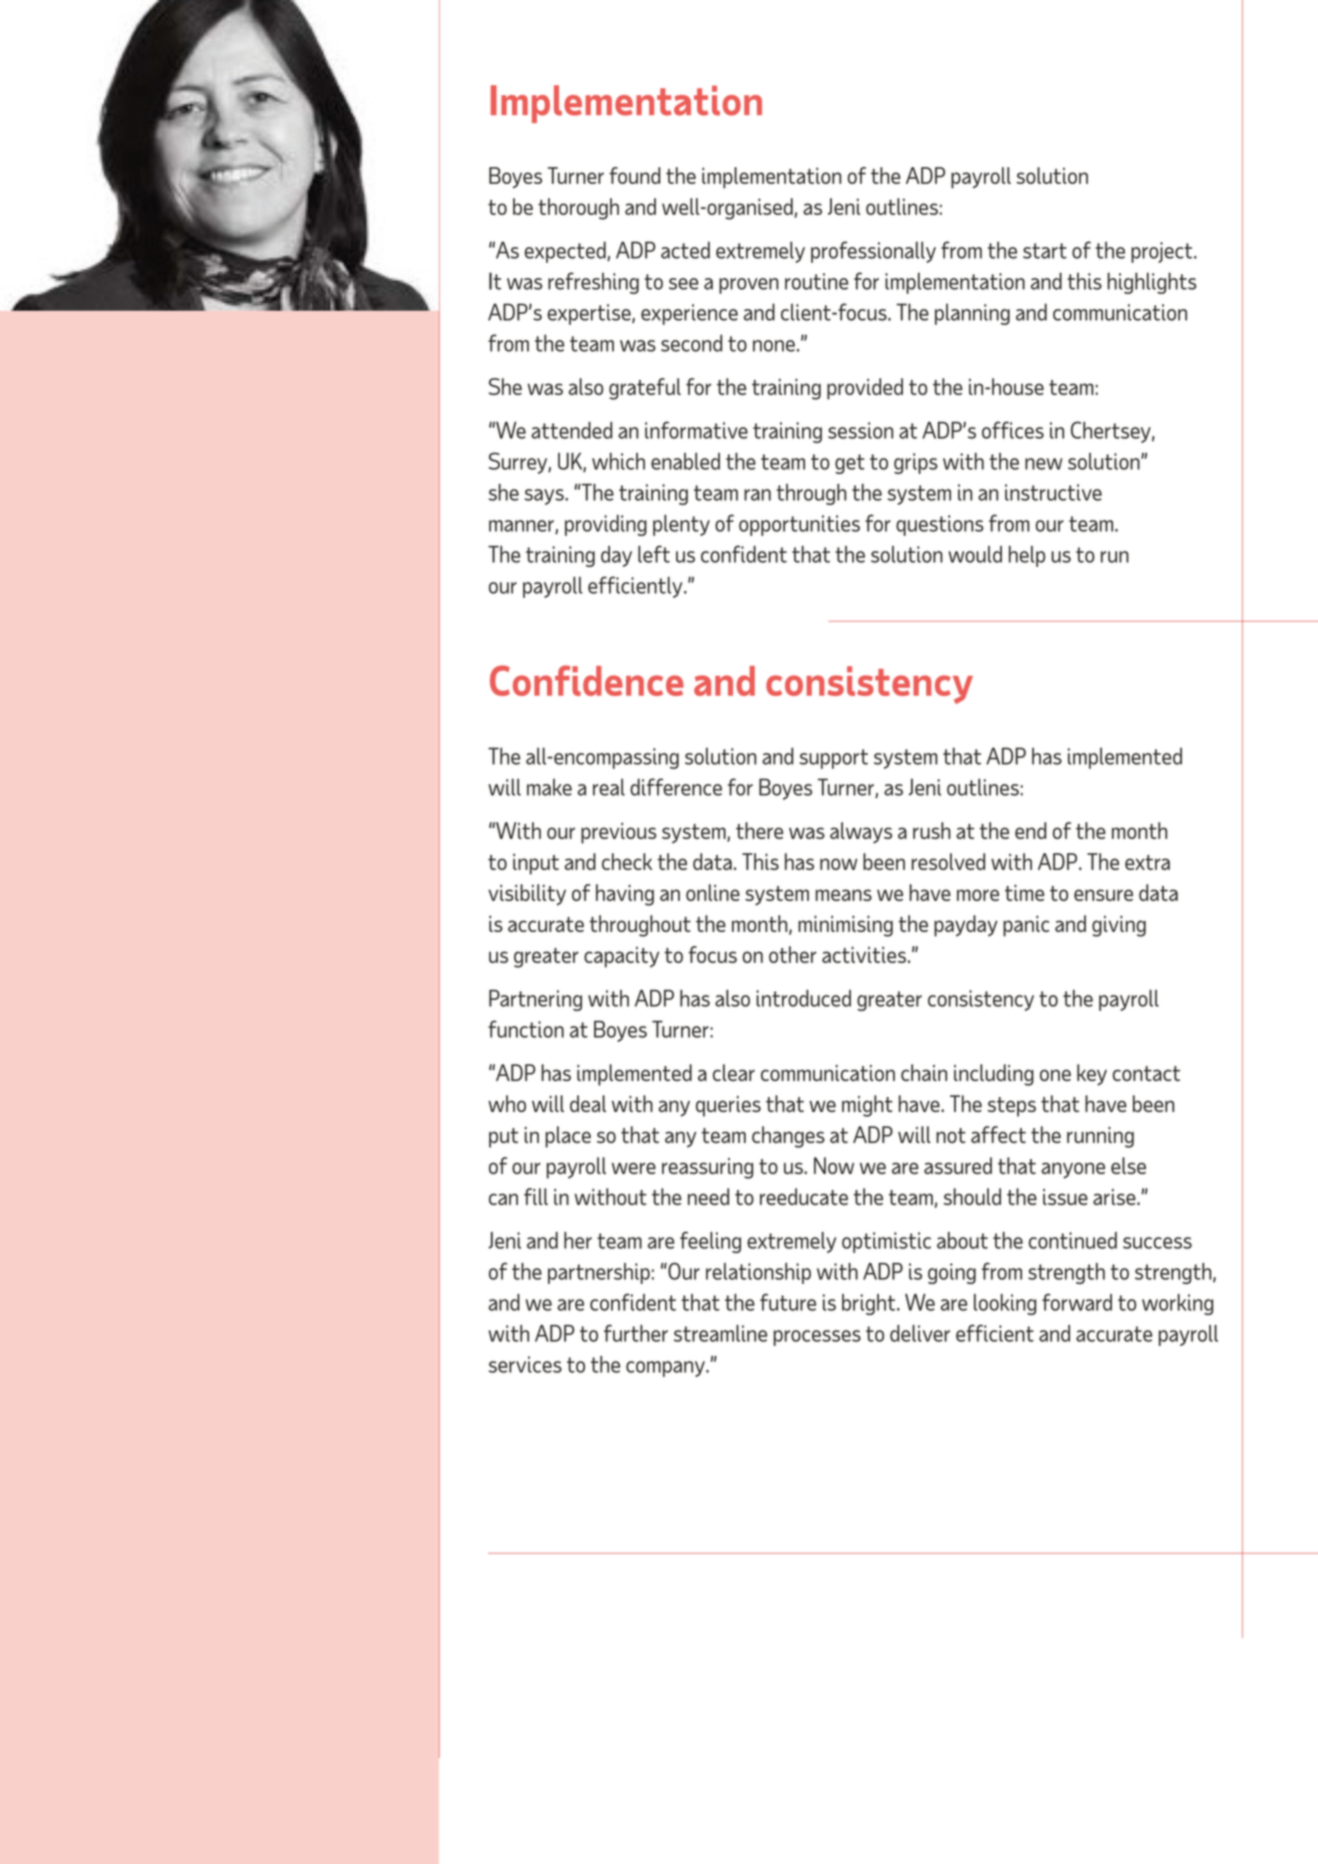 The height and width of the page is (1864, 1318). I want to click on start, so click(1045, 251).
